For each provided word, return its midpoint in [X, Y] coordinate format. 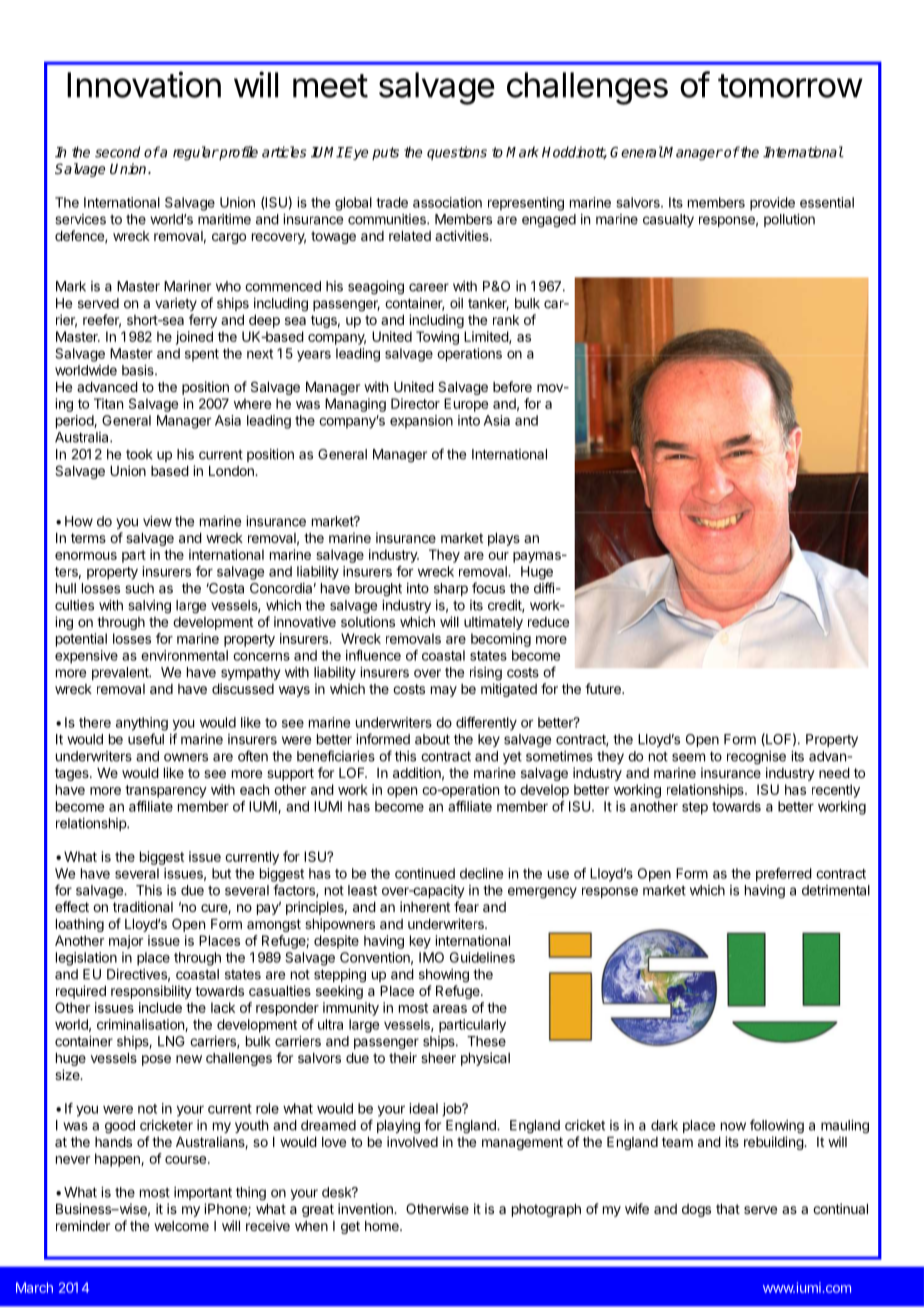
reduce [548, 622]
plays [504, 539]
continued [425, 873]
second [117, 152]
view [157, 521]
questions [457, 153]
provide [772, 204]
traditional [143, 906]
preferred [784, 875]
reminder [83, 1225]
